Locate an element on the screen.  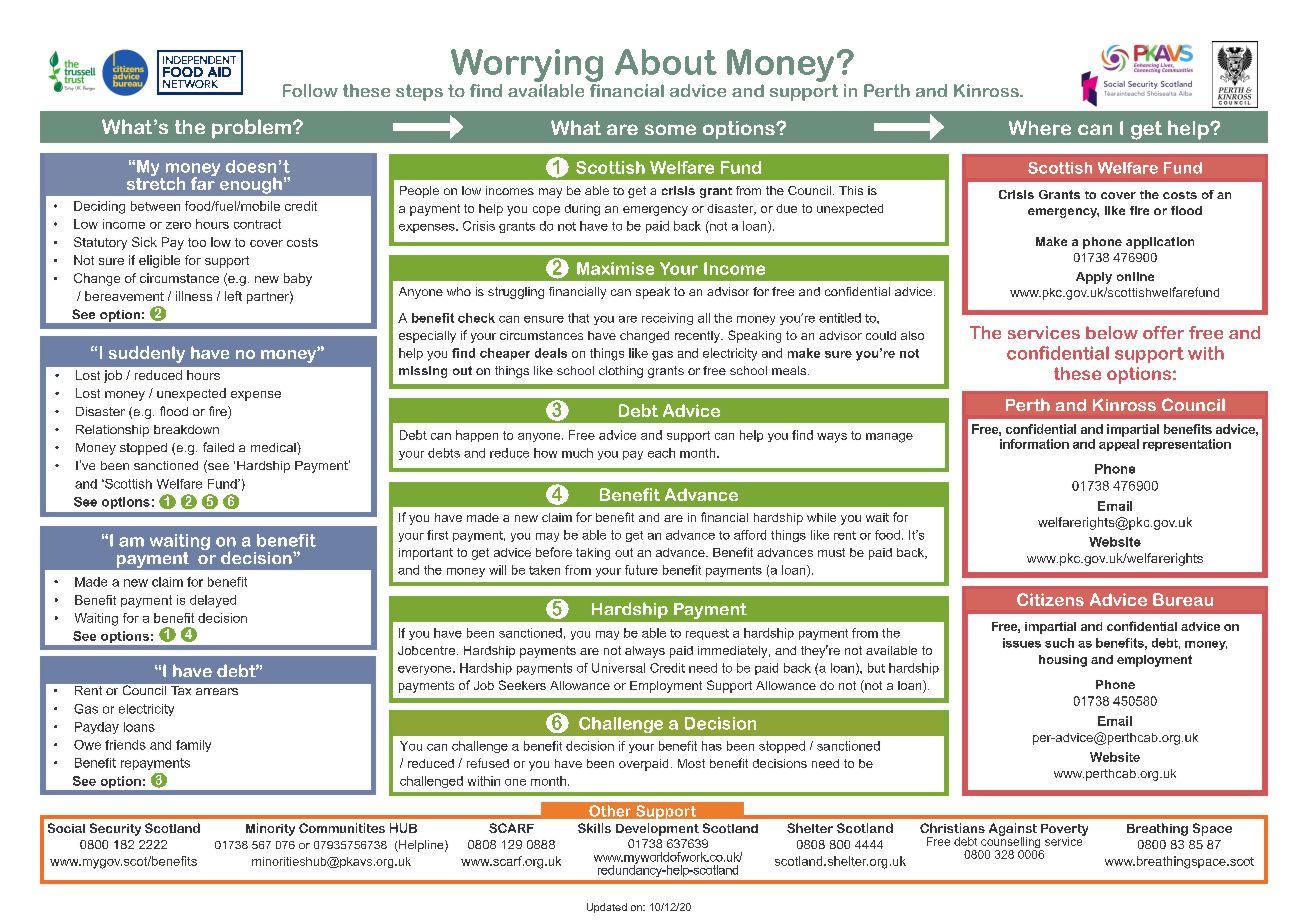
Minority is located at coordinates (270, 829).
